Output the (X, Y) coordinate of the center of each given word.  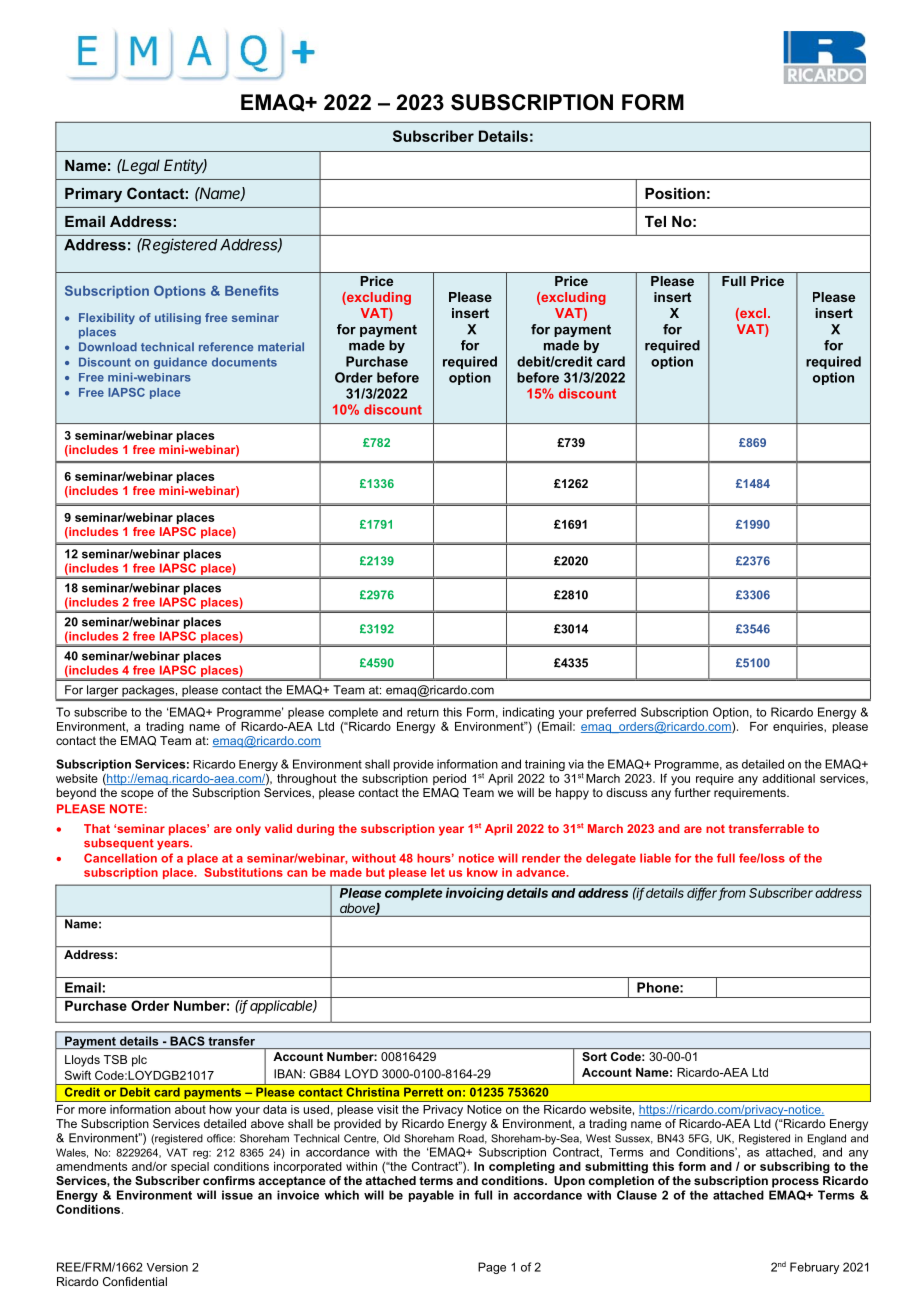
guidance (180, 363)
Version (167, 1267)
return (423, 712)
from (732, 894)
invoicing (475, 894)
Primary (93, 195)
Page (492, 1268)
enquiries (799, 727)
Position (675, 193)
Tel (655, 221)
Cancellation (120, 858)
